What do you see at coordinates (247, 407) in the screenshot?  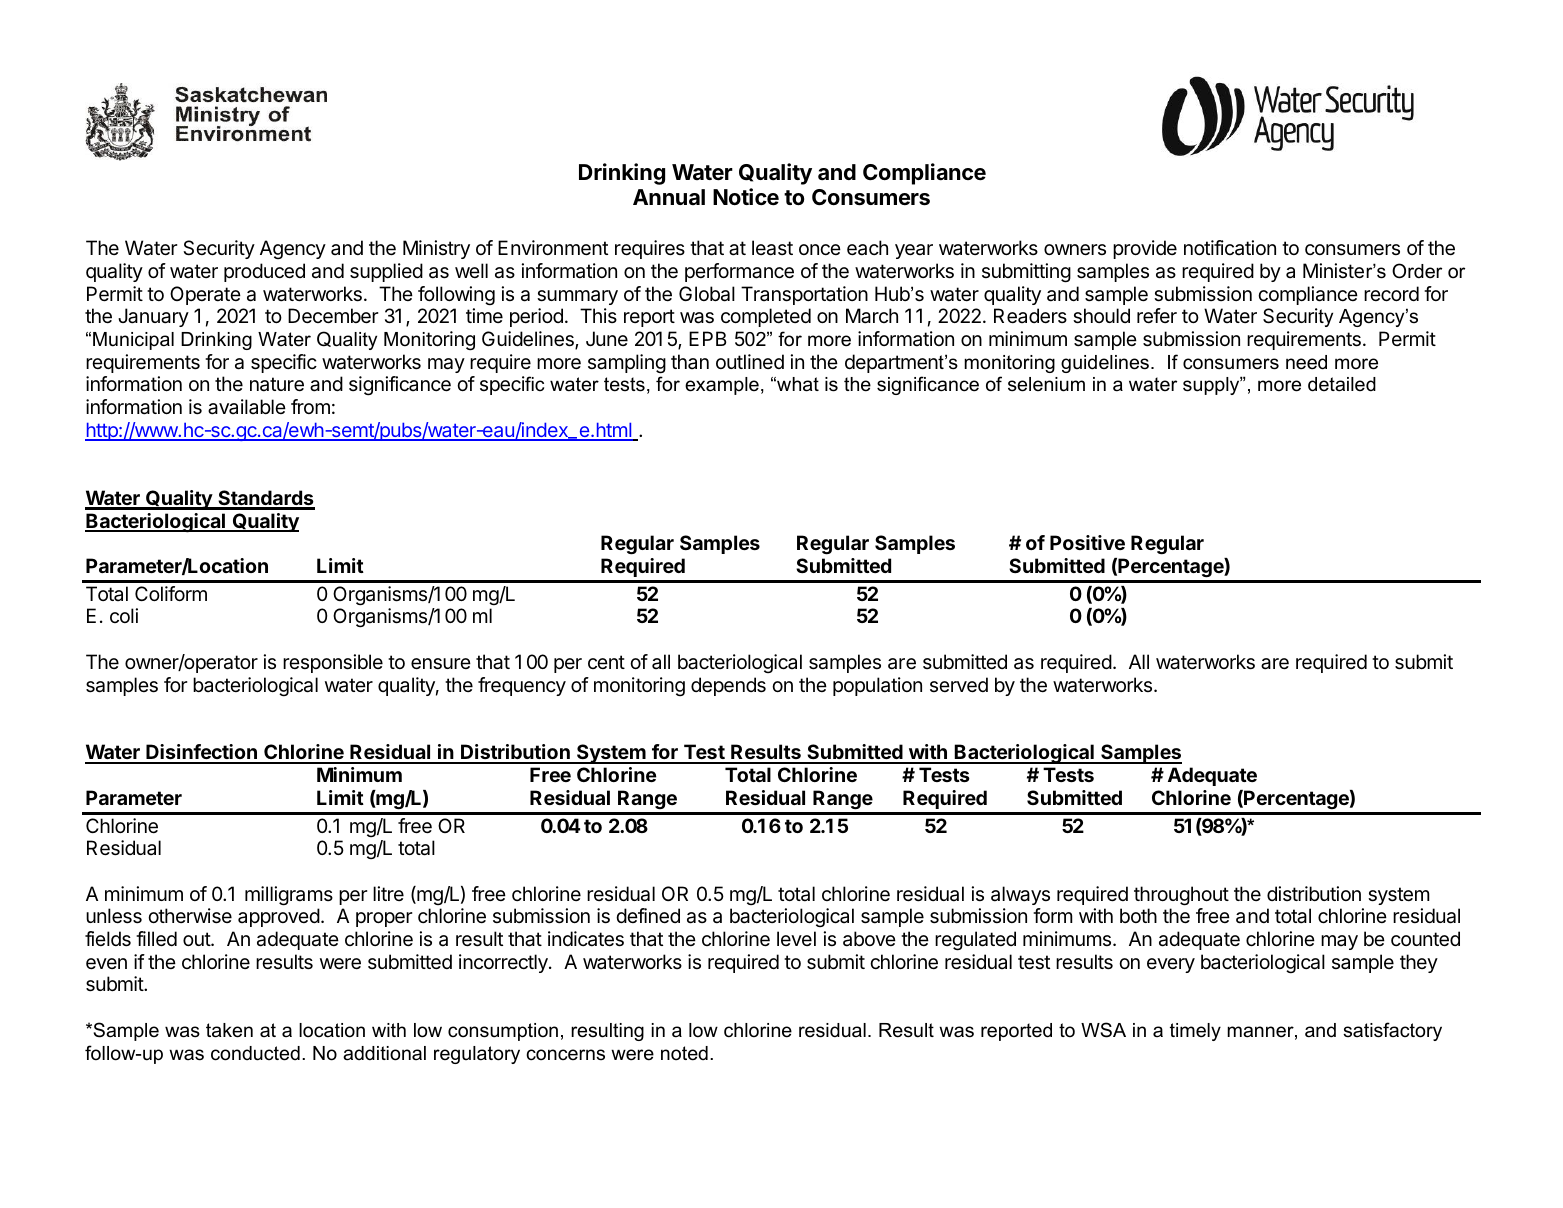 I see `available` at bounding box center [247, 407].
